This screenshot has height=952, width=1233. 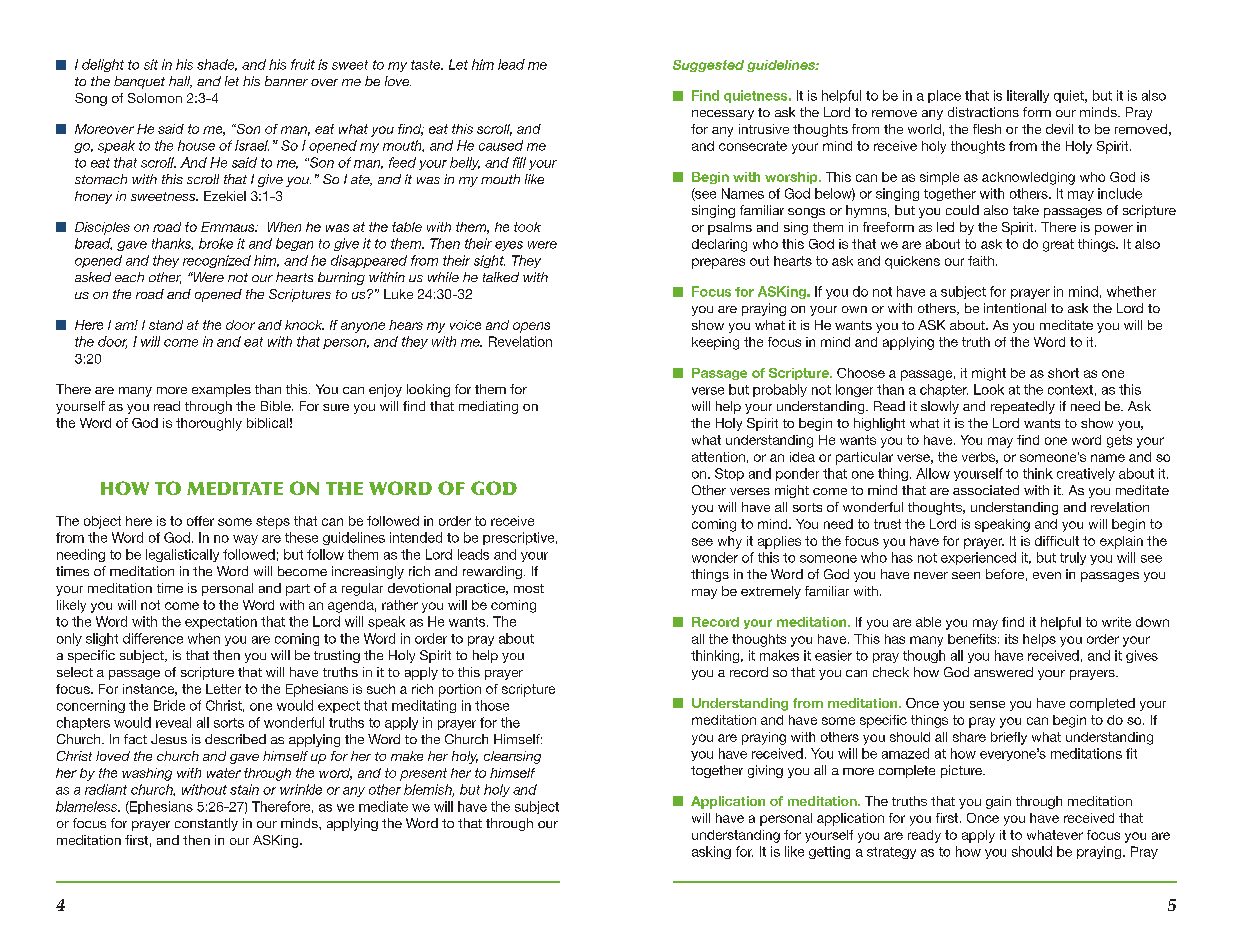 I want to click on gain, so click(x=998, y=802).
